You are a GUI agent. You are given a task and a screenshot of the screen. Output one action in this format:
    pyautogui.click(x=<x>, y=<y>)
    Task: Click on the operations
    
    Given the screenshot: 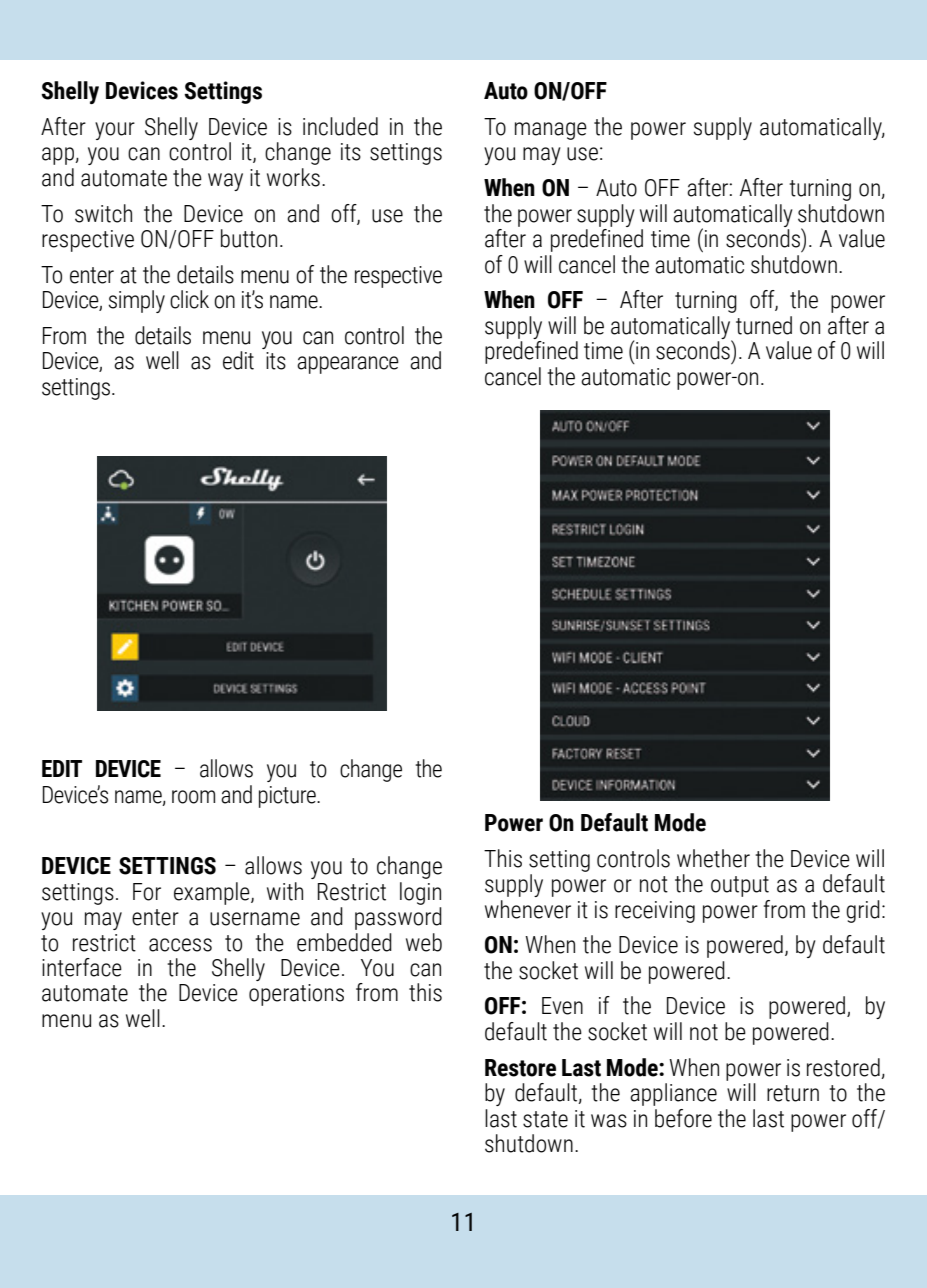 What is the action you would take?
    pyautogui.click(x=296, y=995)
